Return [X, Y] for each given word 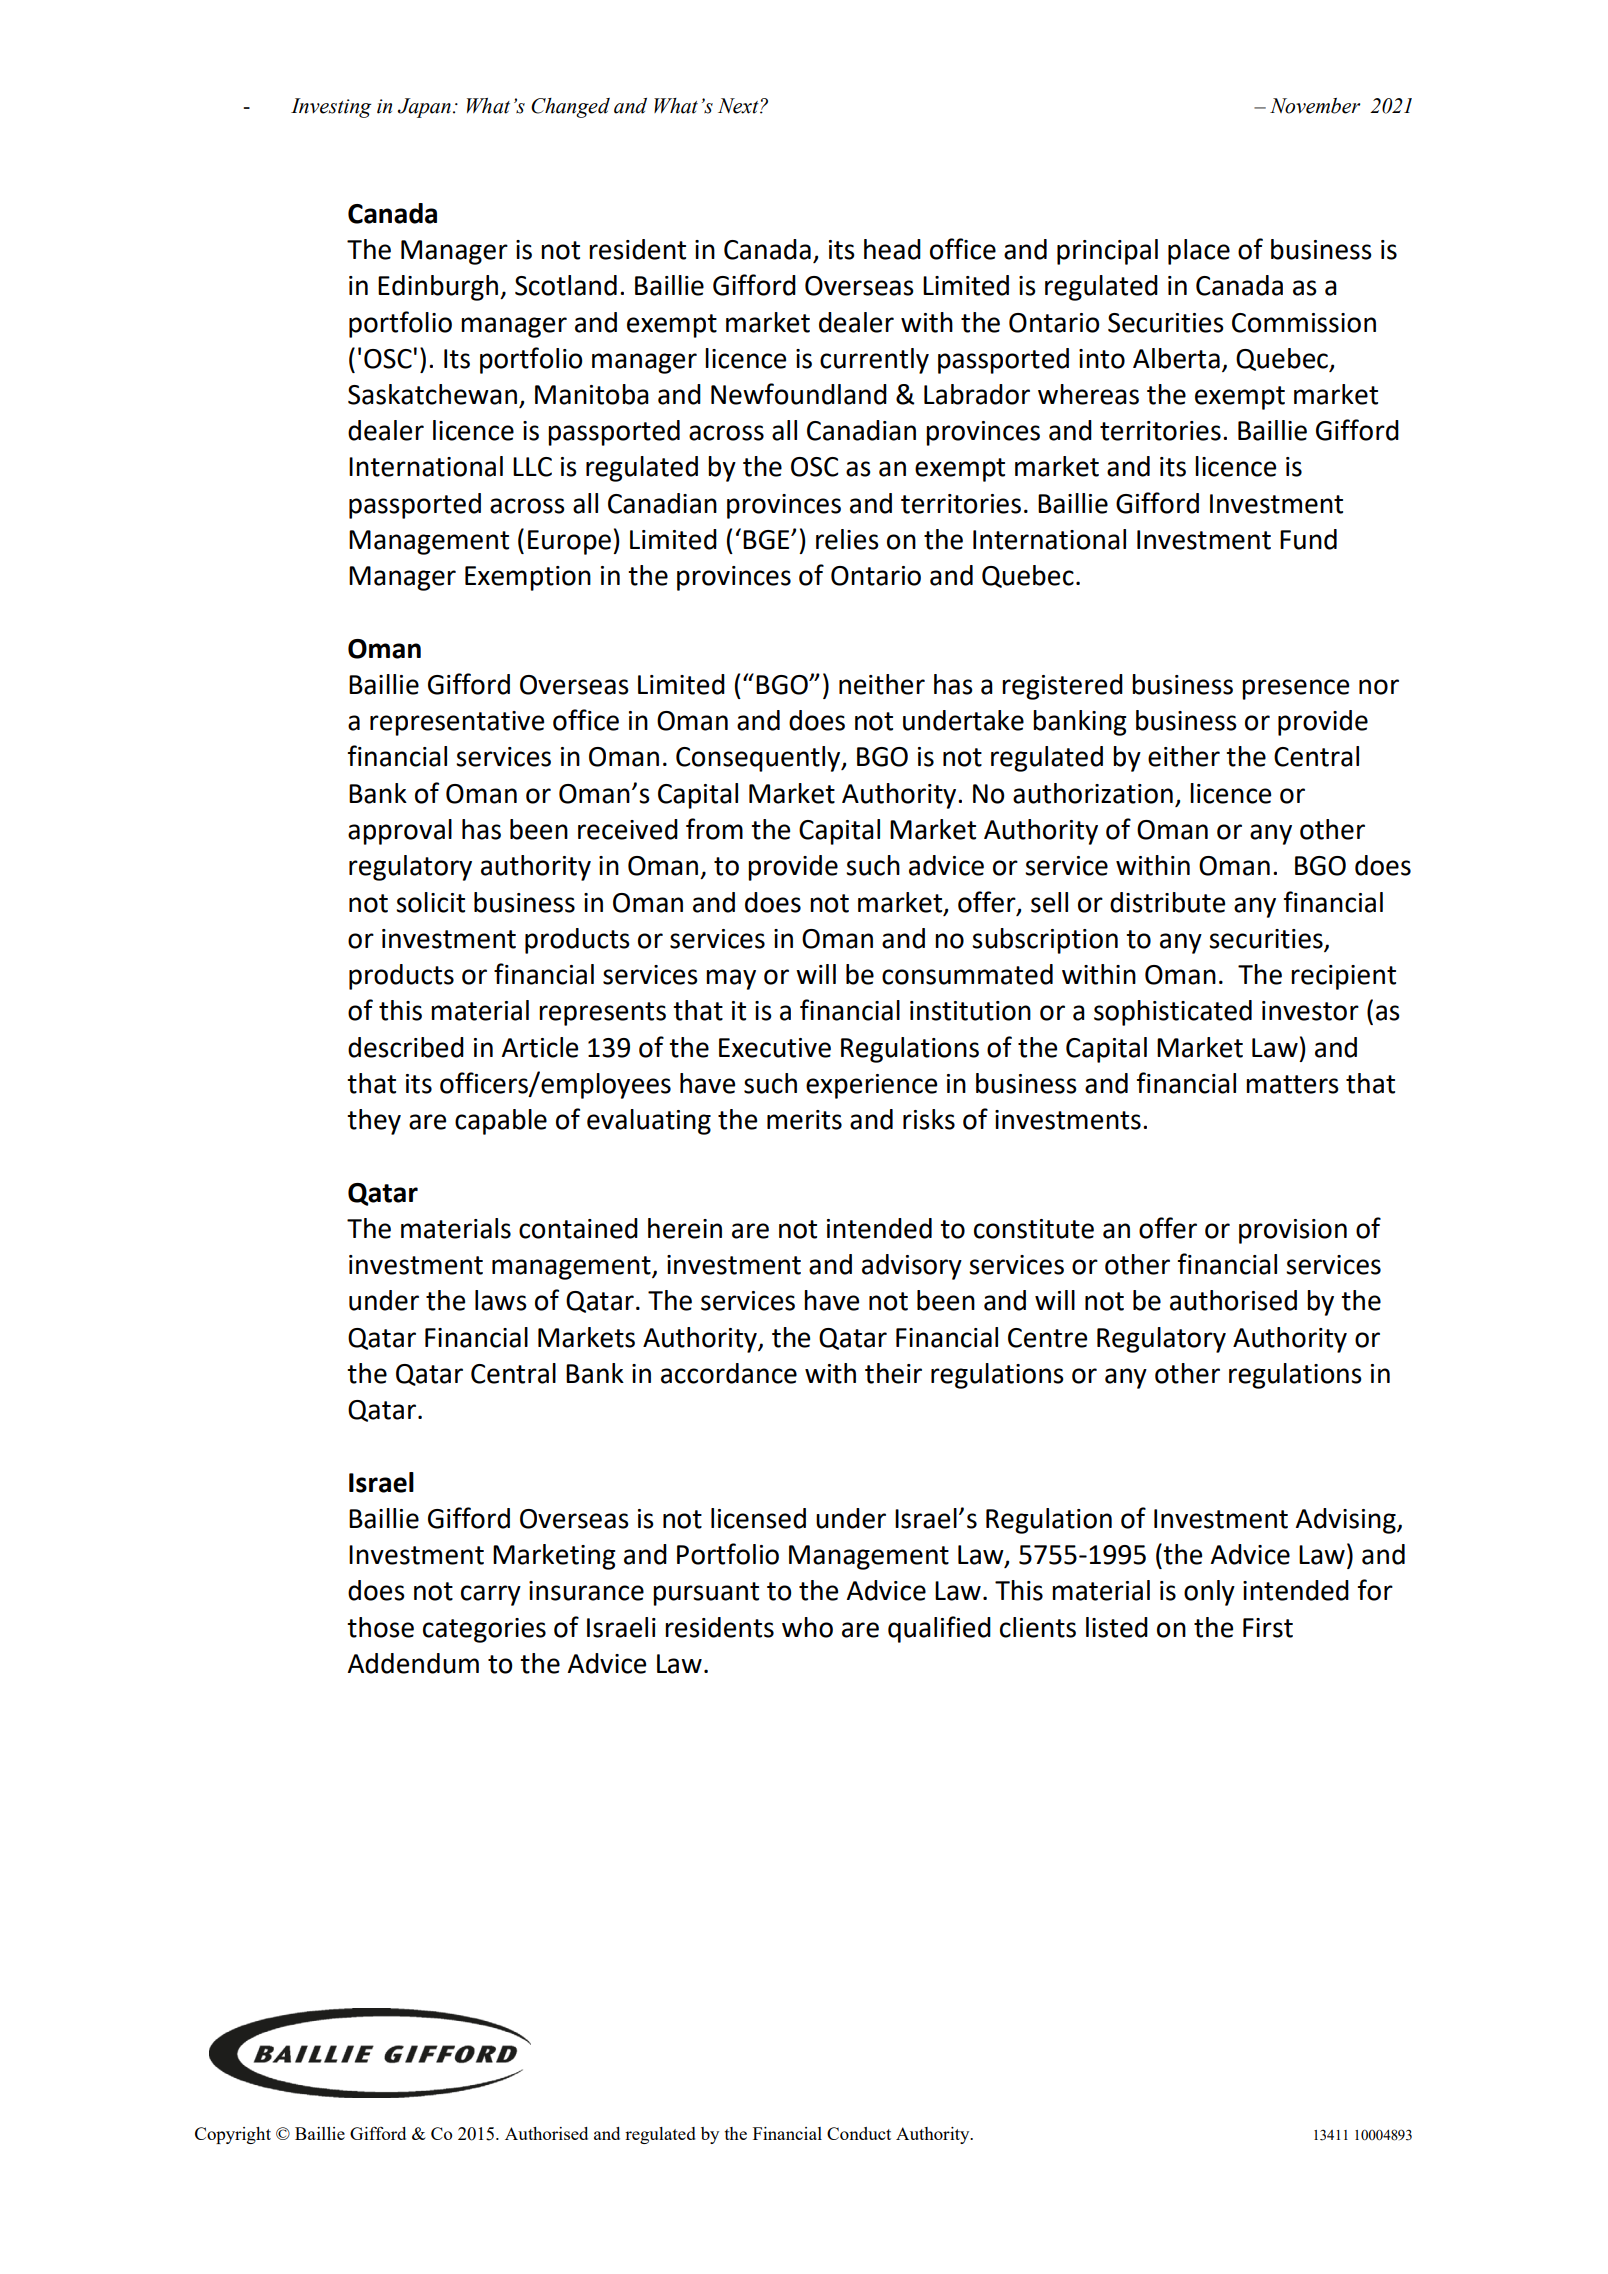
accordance [729, 1373]
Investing [331, 108]
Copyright [233, 2135]
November [1315, 106]
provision [1293, 1231]
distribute [1167, 902]
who [807, 1627]
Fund [1308, 539]
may [731, 979]
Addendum [413, 1663]
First [1268, 1628]
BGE [767, 540]
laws [501, 1300]
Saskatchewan [432, 394]
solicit [430, 902]
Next [739, 106]
